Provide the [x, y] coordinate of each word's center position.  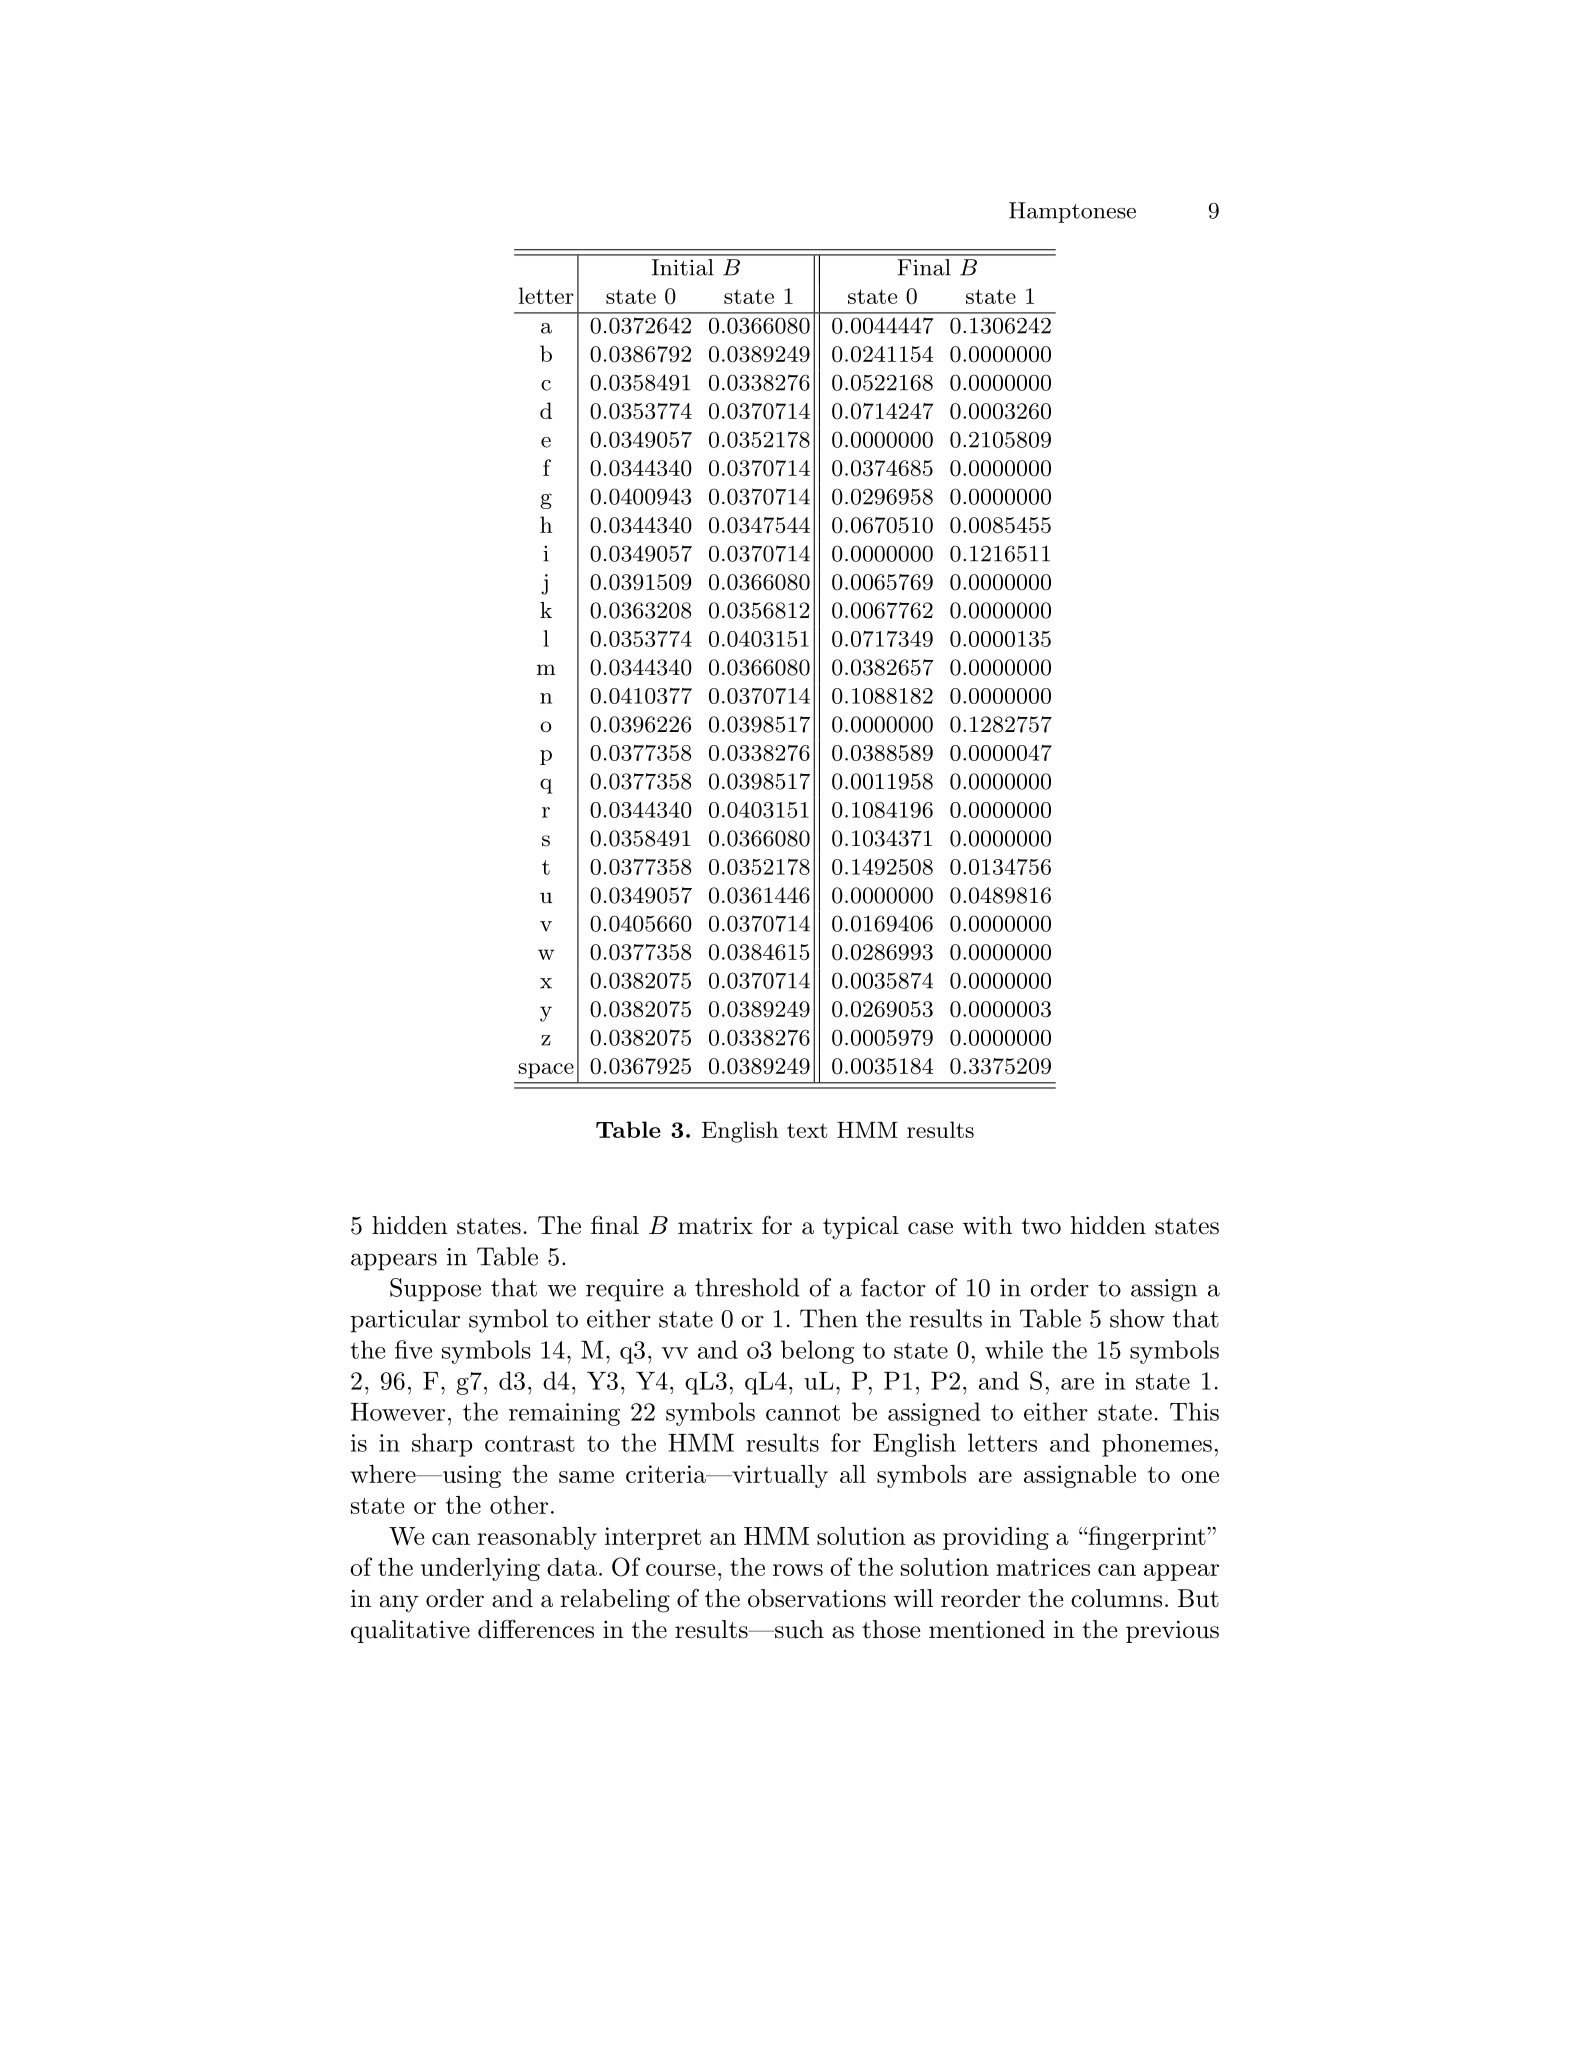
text [807, 1130]
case [930, 1228]
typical [861, 1228]
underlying [480, 1569]
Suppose [435, 1290]
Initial [683, 267]
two [1041, 1226]
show [1137, 1318]
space [546, 1071]
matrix [715, 1225]
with [987, 1225]
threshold [747, 1287]
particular [405, 1321]
